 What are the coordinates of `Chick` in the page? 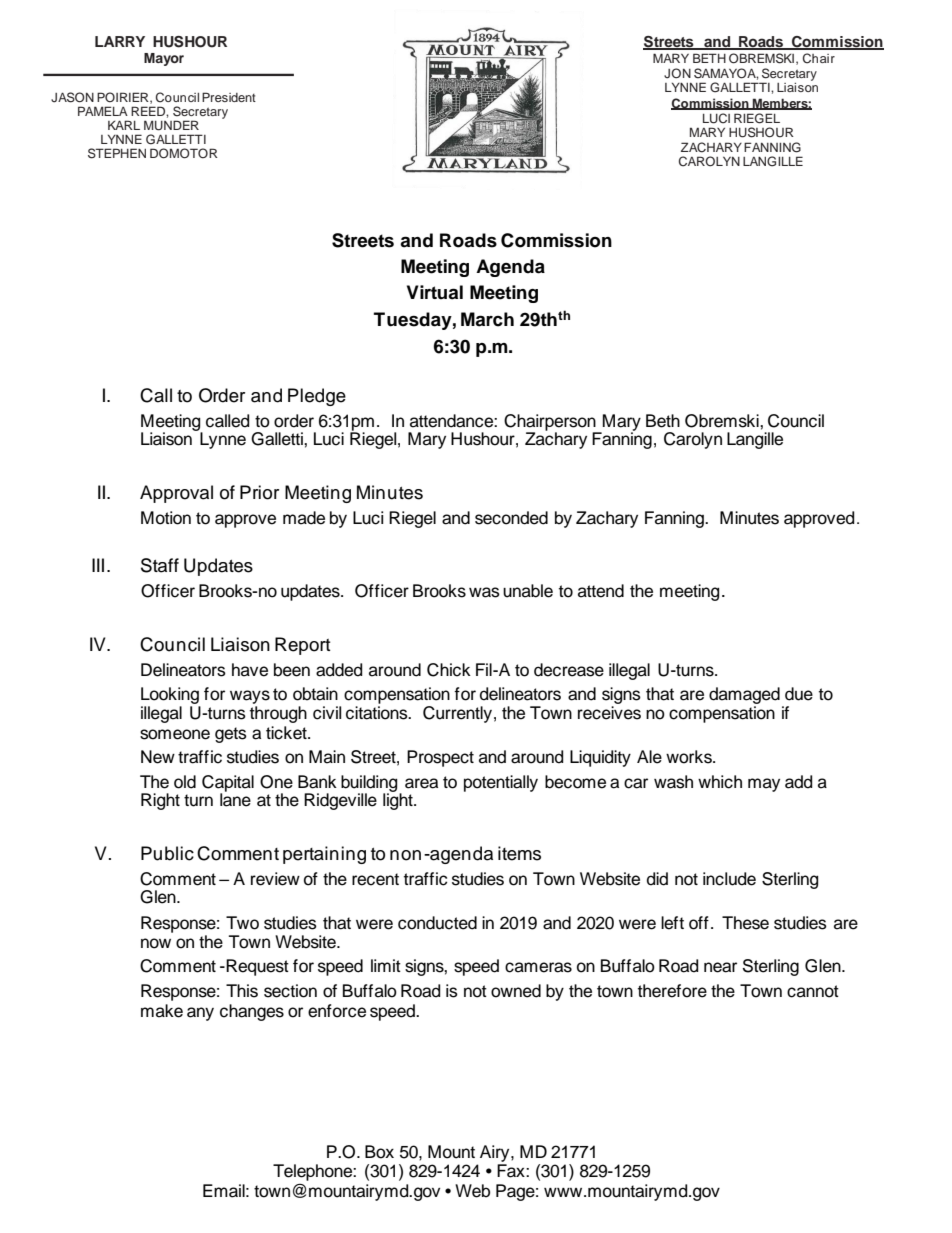 It's located at (449, 670).
